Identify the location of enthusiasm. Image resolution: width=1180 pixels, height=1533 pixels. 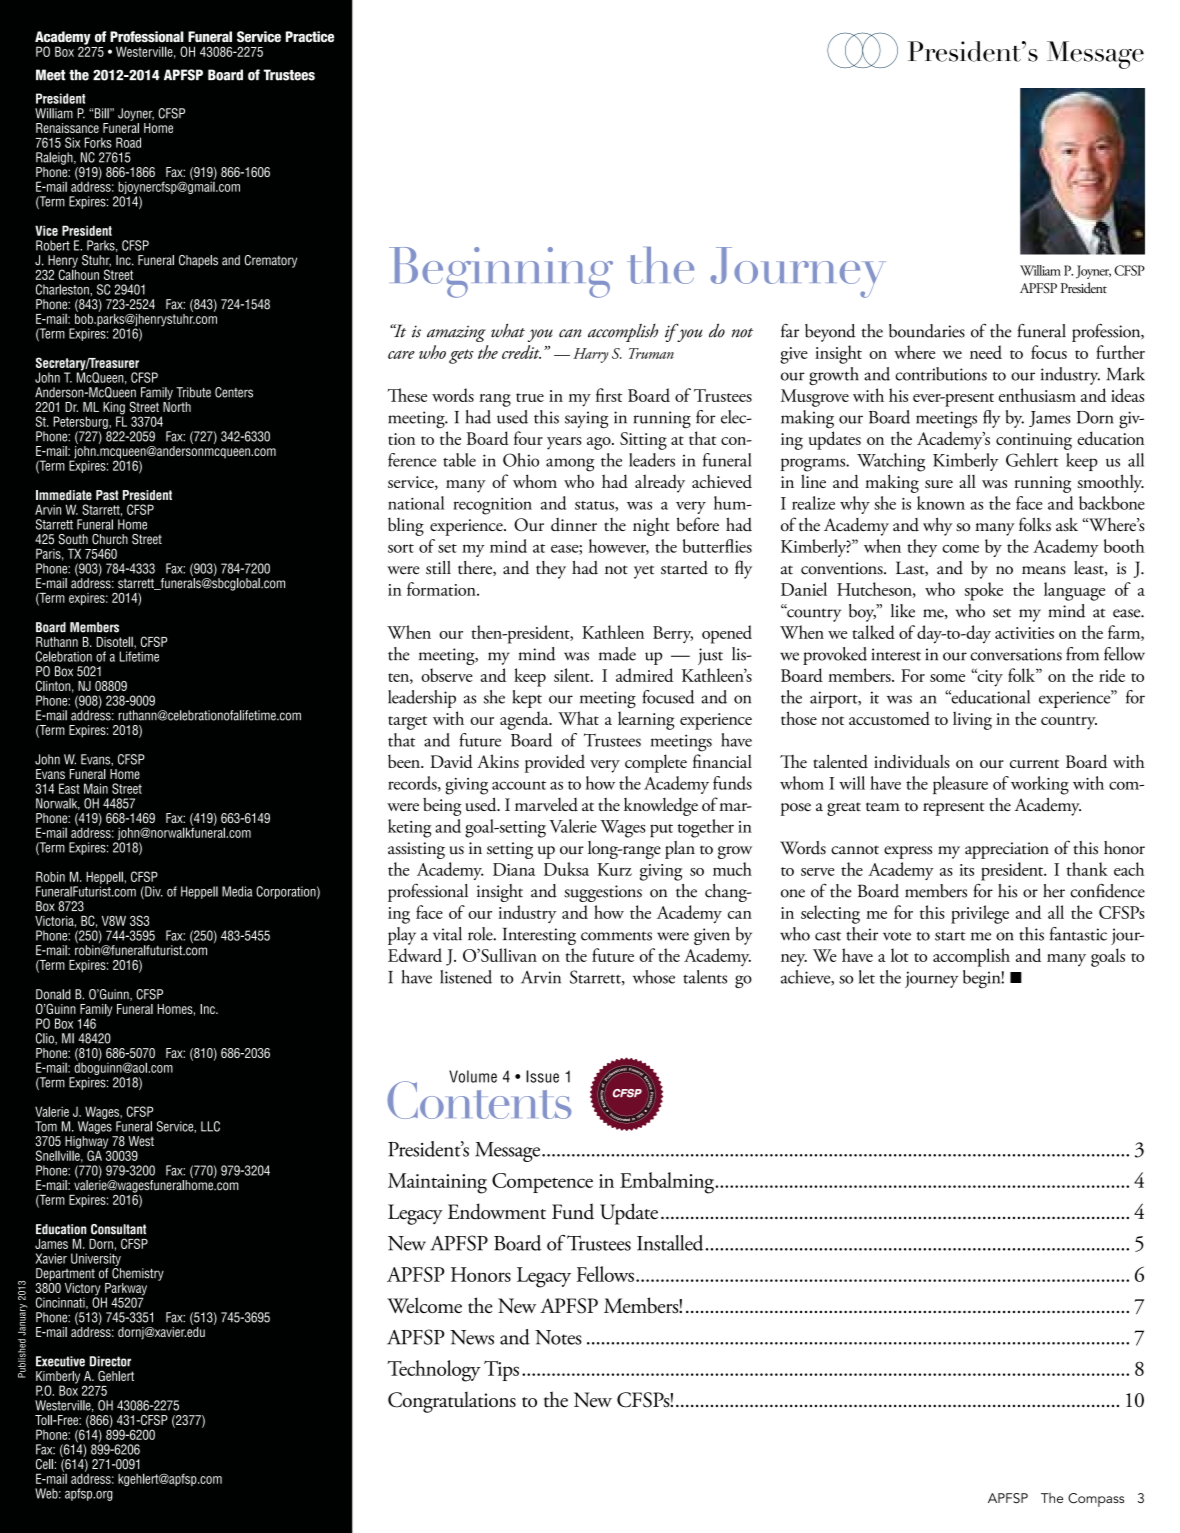
(1037, 395).
